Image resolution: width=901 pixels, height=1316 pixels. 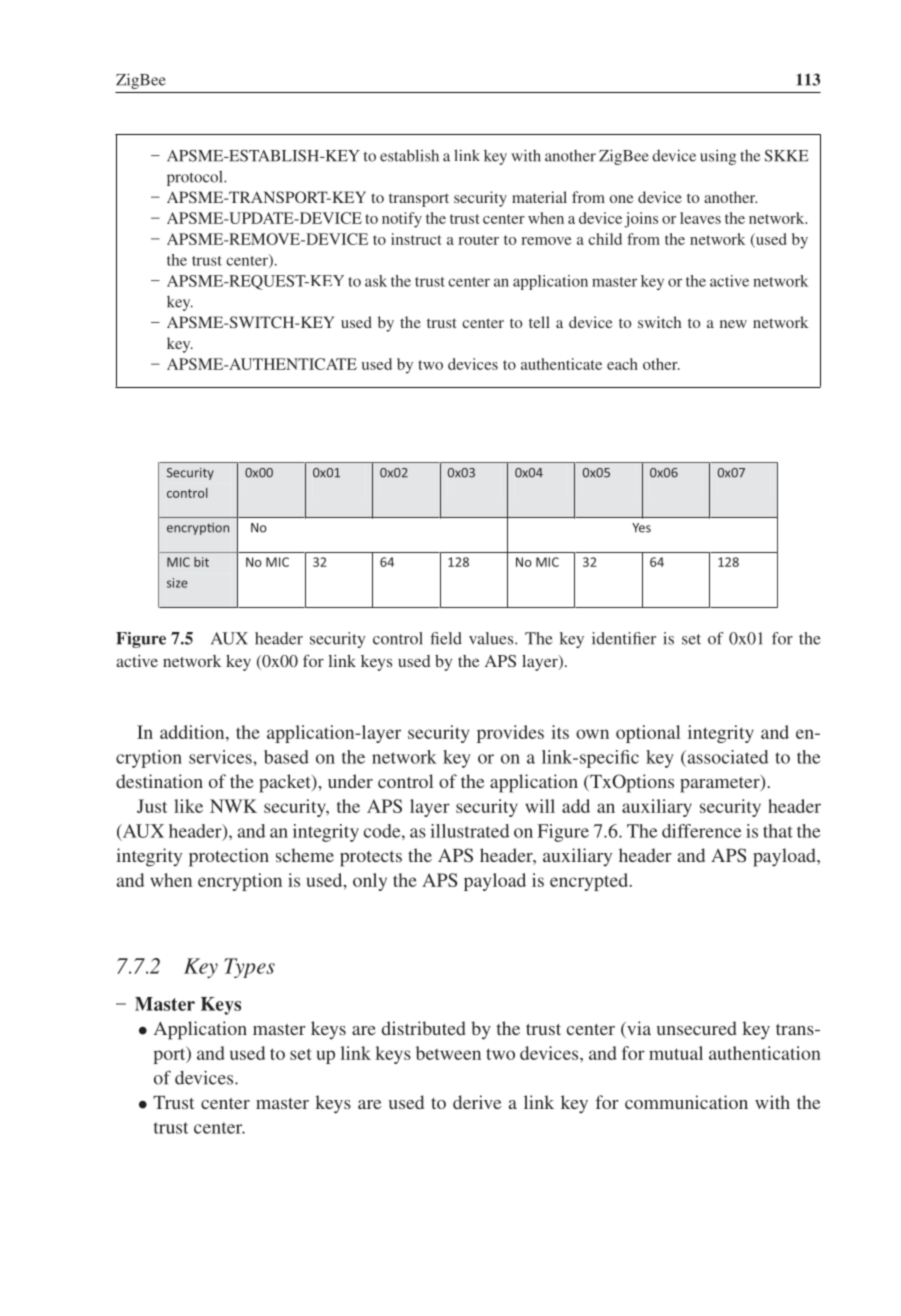 I want to click on router, so click(x=478, y=240).
